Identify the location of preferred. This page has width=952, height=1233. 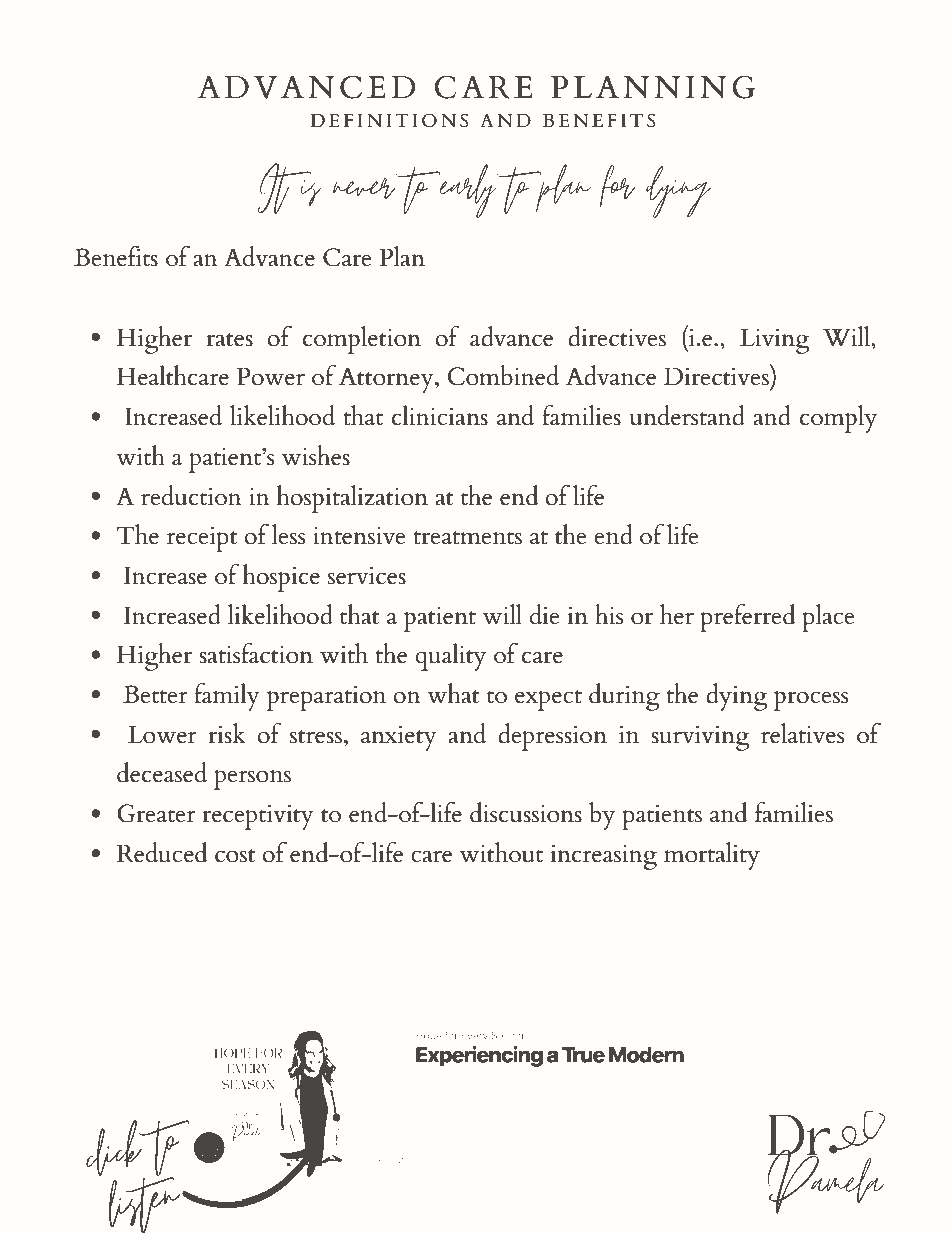
(747, 617).
